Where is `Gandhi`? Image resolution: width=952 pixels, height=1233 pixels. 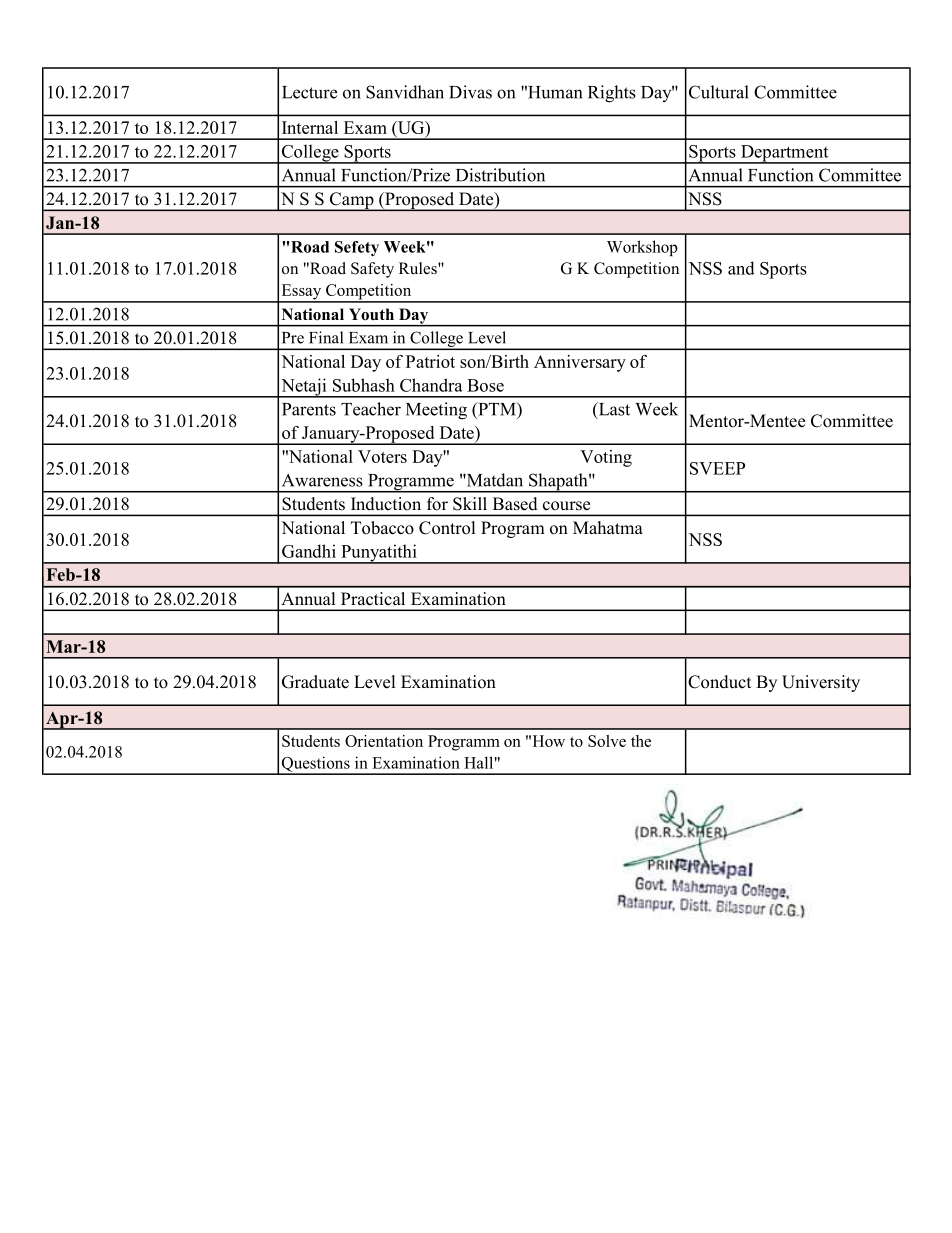
Gandhi is located at coordinates (309, 551).
